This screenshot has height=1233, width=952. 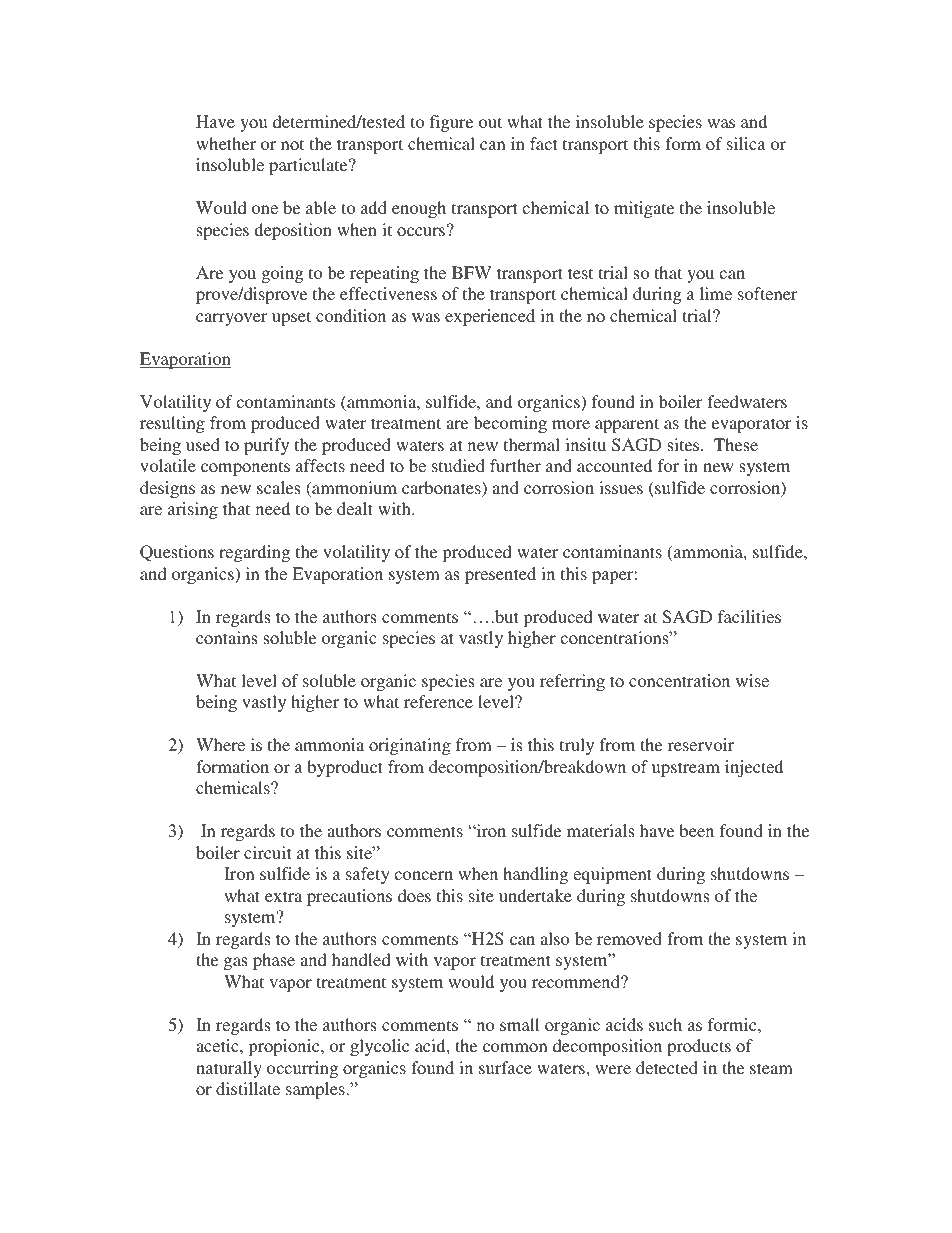 I want to click on originating, so click(x=410, y=746).
